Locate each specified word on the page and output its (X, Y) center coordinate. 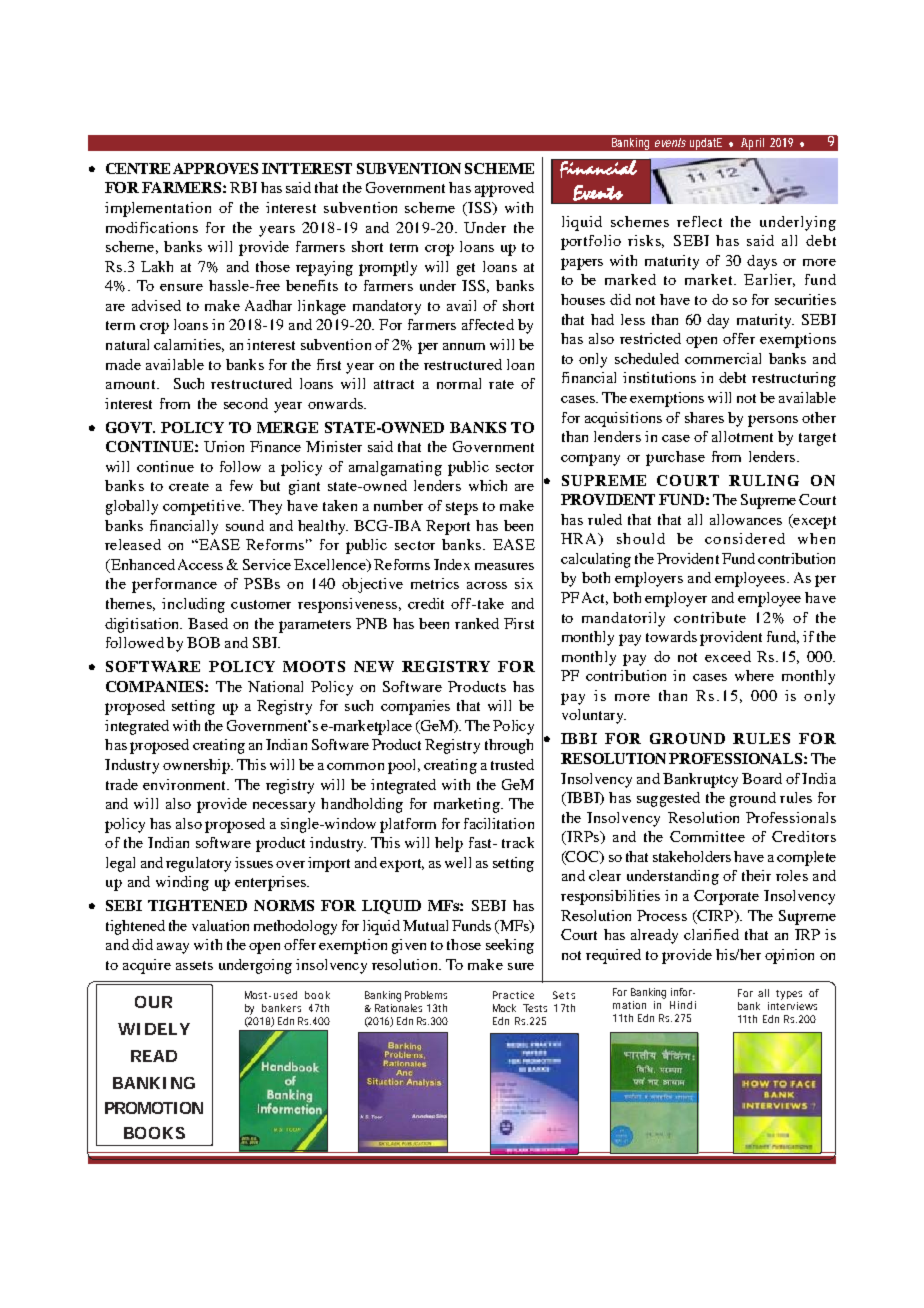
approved (504, 189)
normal (459, 383)
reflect (699, 221)
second (246, 403)
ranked (477, 623)
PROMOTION (154, 1108)
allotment (742, 436)
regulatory (198, 864)
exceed (728, 656)
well (458, 862)
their (756, 875)
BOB (203, 642)
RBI (243, 187)
